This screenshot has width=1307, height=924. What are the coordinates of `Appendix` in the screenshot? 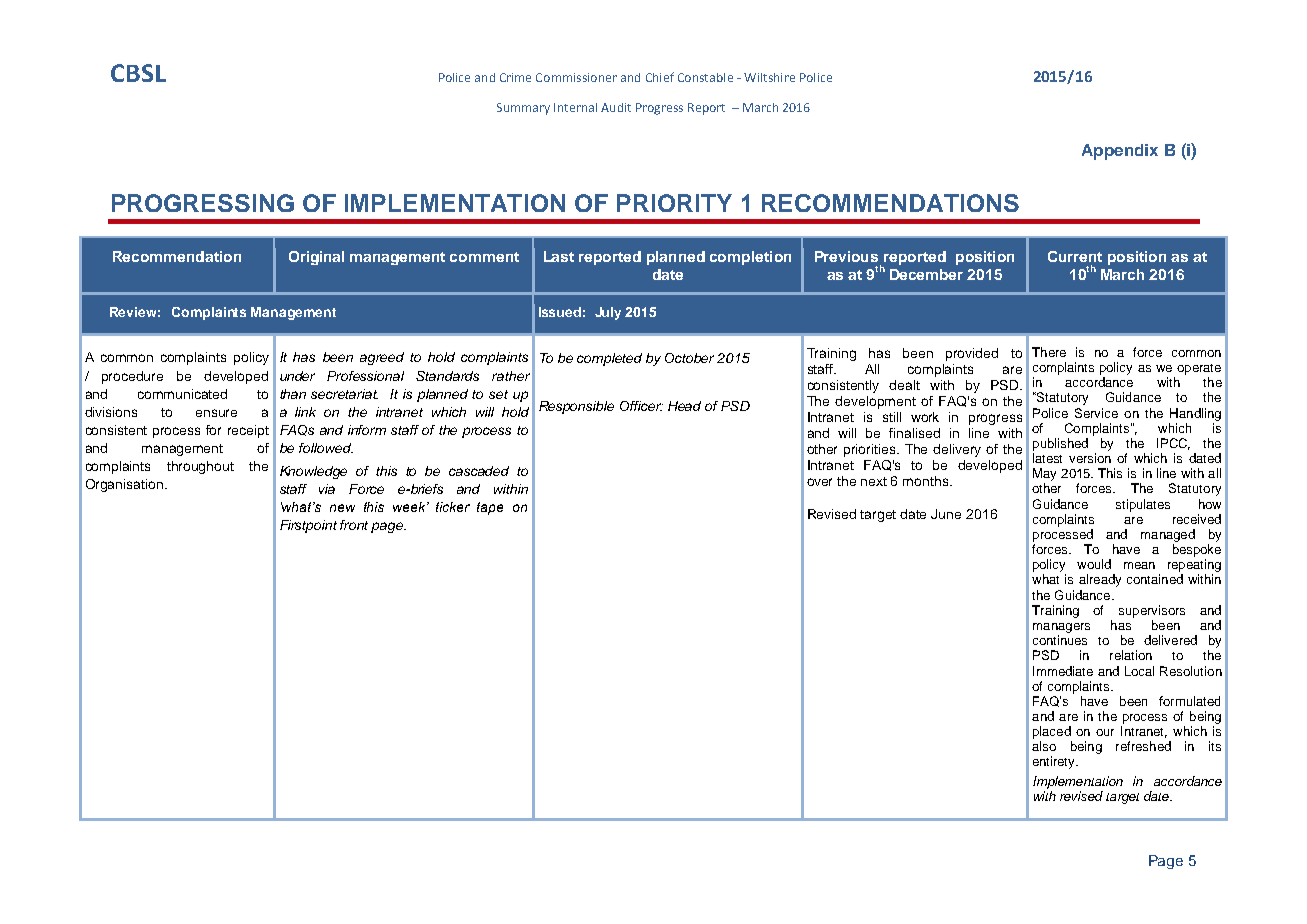 It's located at (1120, 152).
